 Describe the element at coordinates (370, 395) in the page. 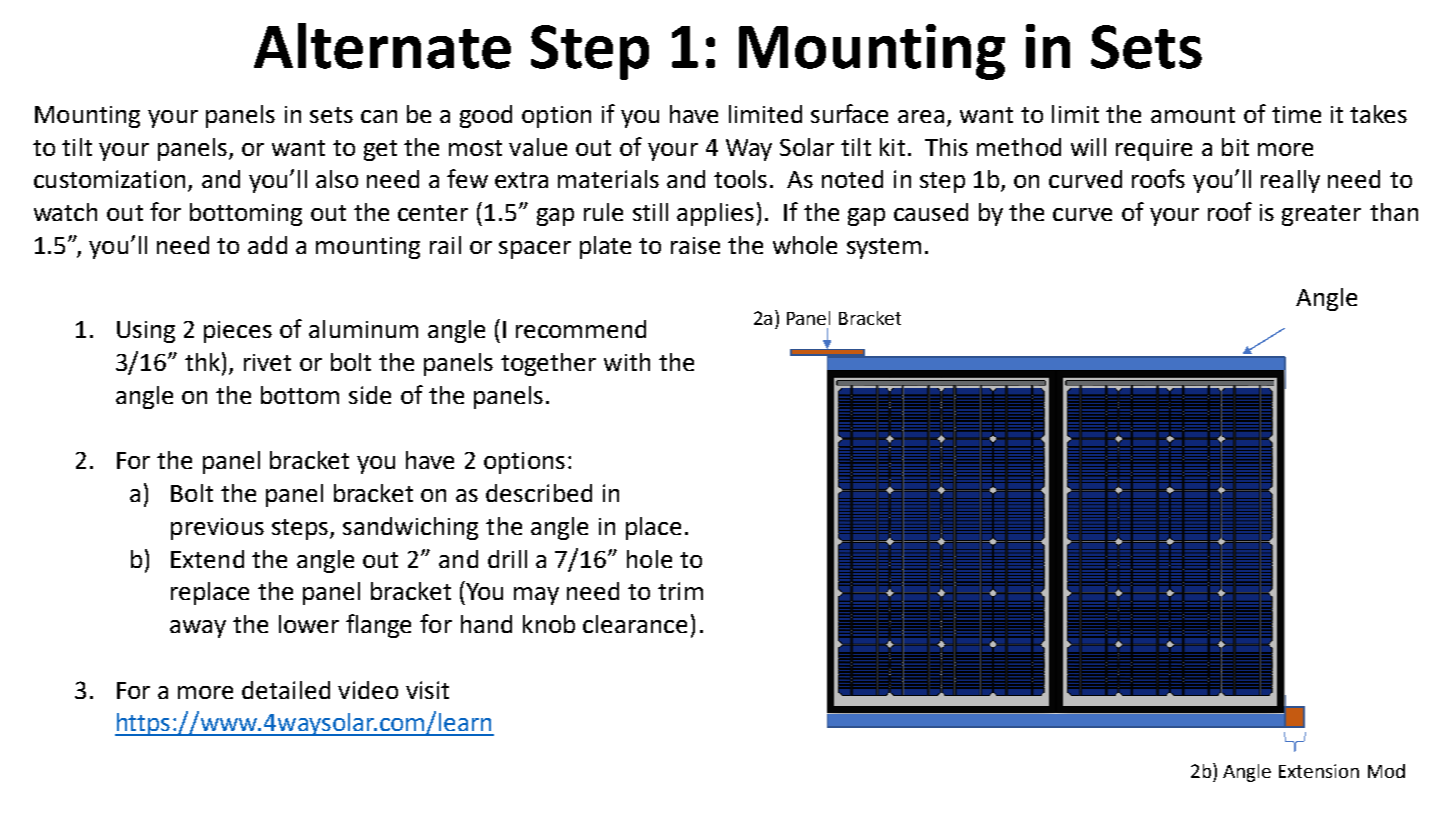

I see `side` at that location.
